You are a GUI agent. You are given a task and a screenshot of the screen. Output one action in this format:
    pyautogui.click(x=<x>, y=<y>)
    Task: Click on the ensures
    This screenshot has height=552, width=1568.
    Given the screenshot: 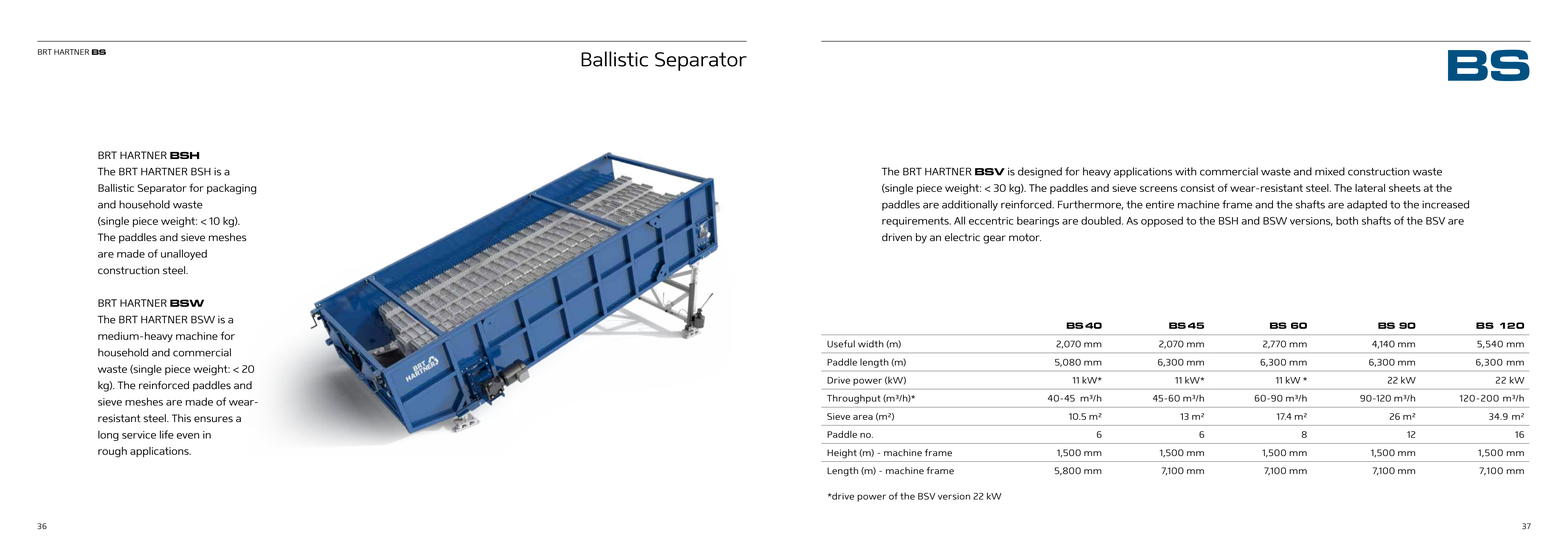 What is the action you would take?
    pyautogui.click(x=213, y=419)
